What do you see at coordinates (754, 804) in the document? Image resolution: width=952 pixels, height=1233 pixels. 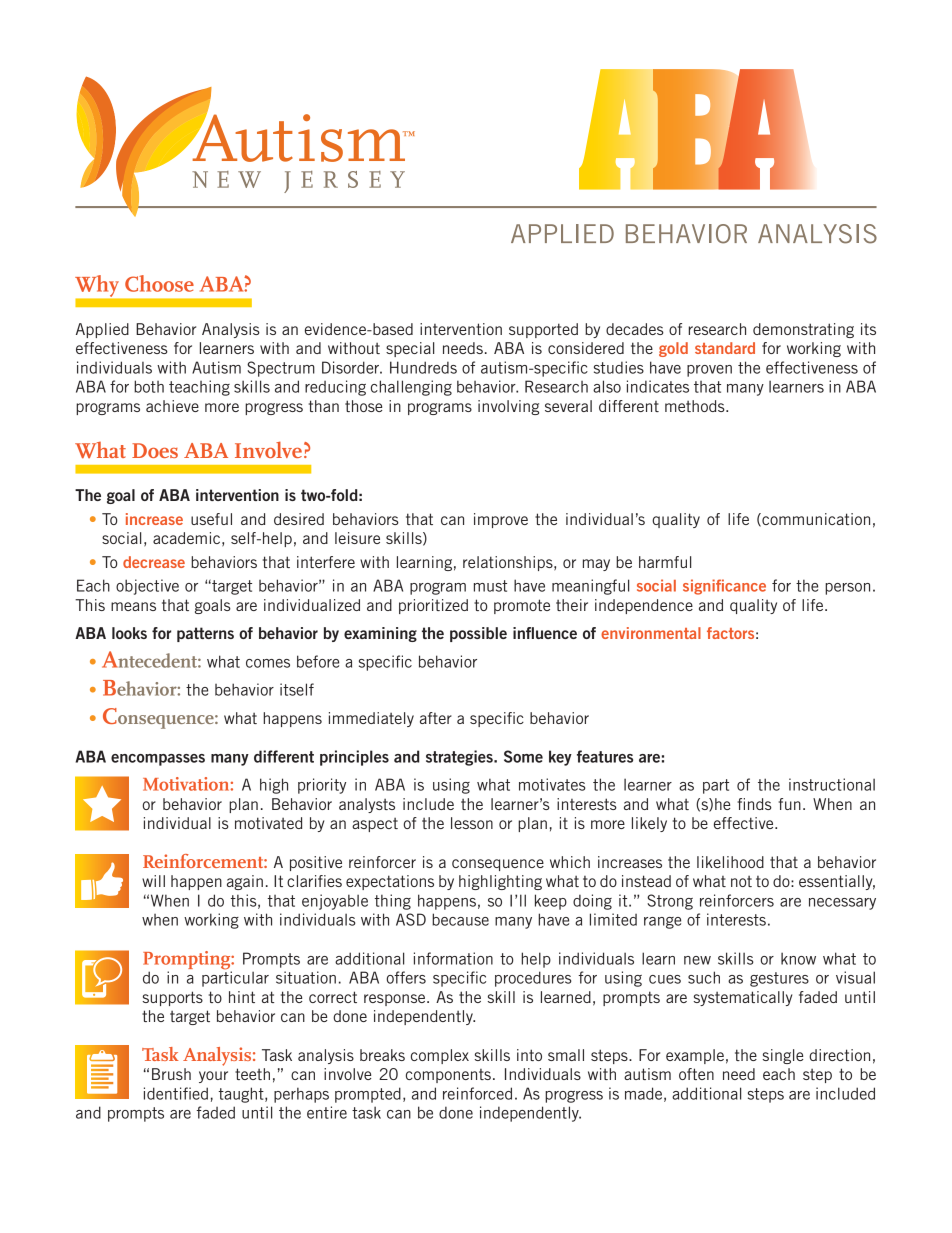 I see `finds` at bounding box center [754, 804].
